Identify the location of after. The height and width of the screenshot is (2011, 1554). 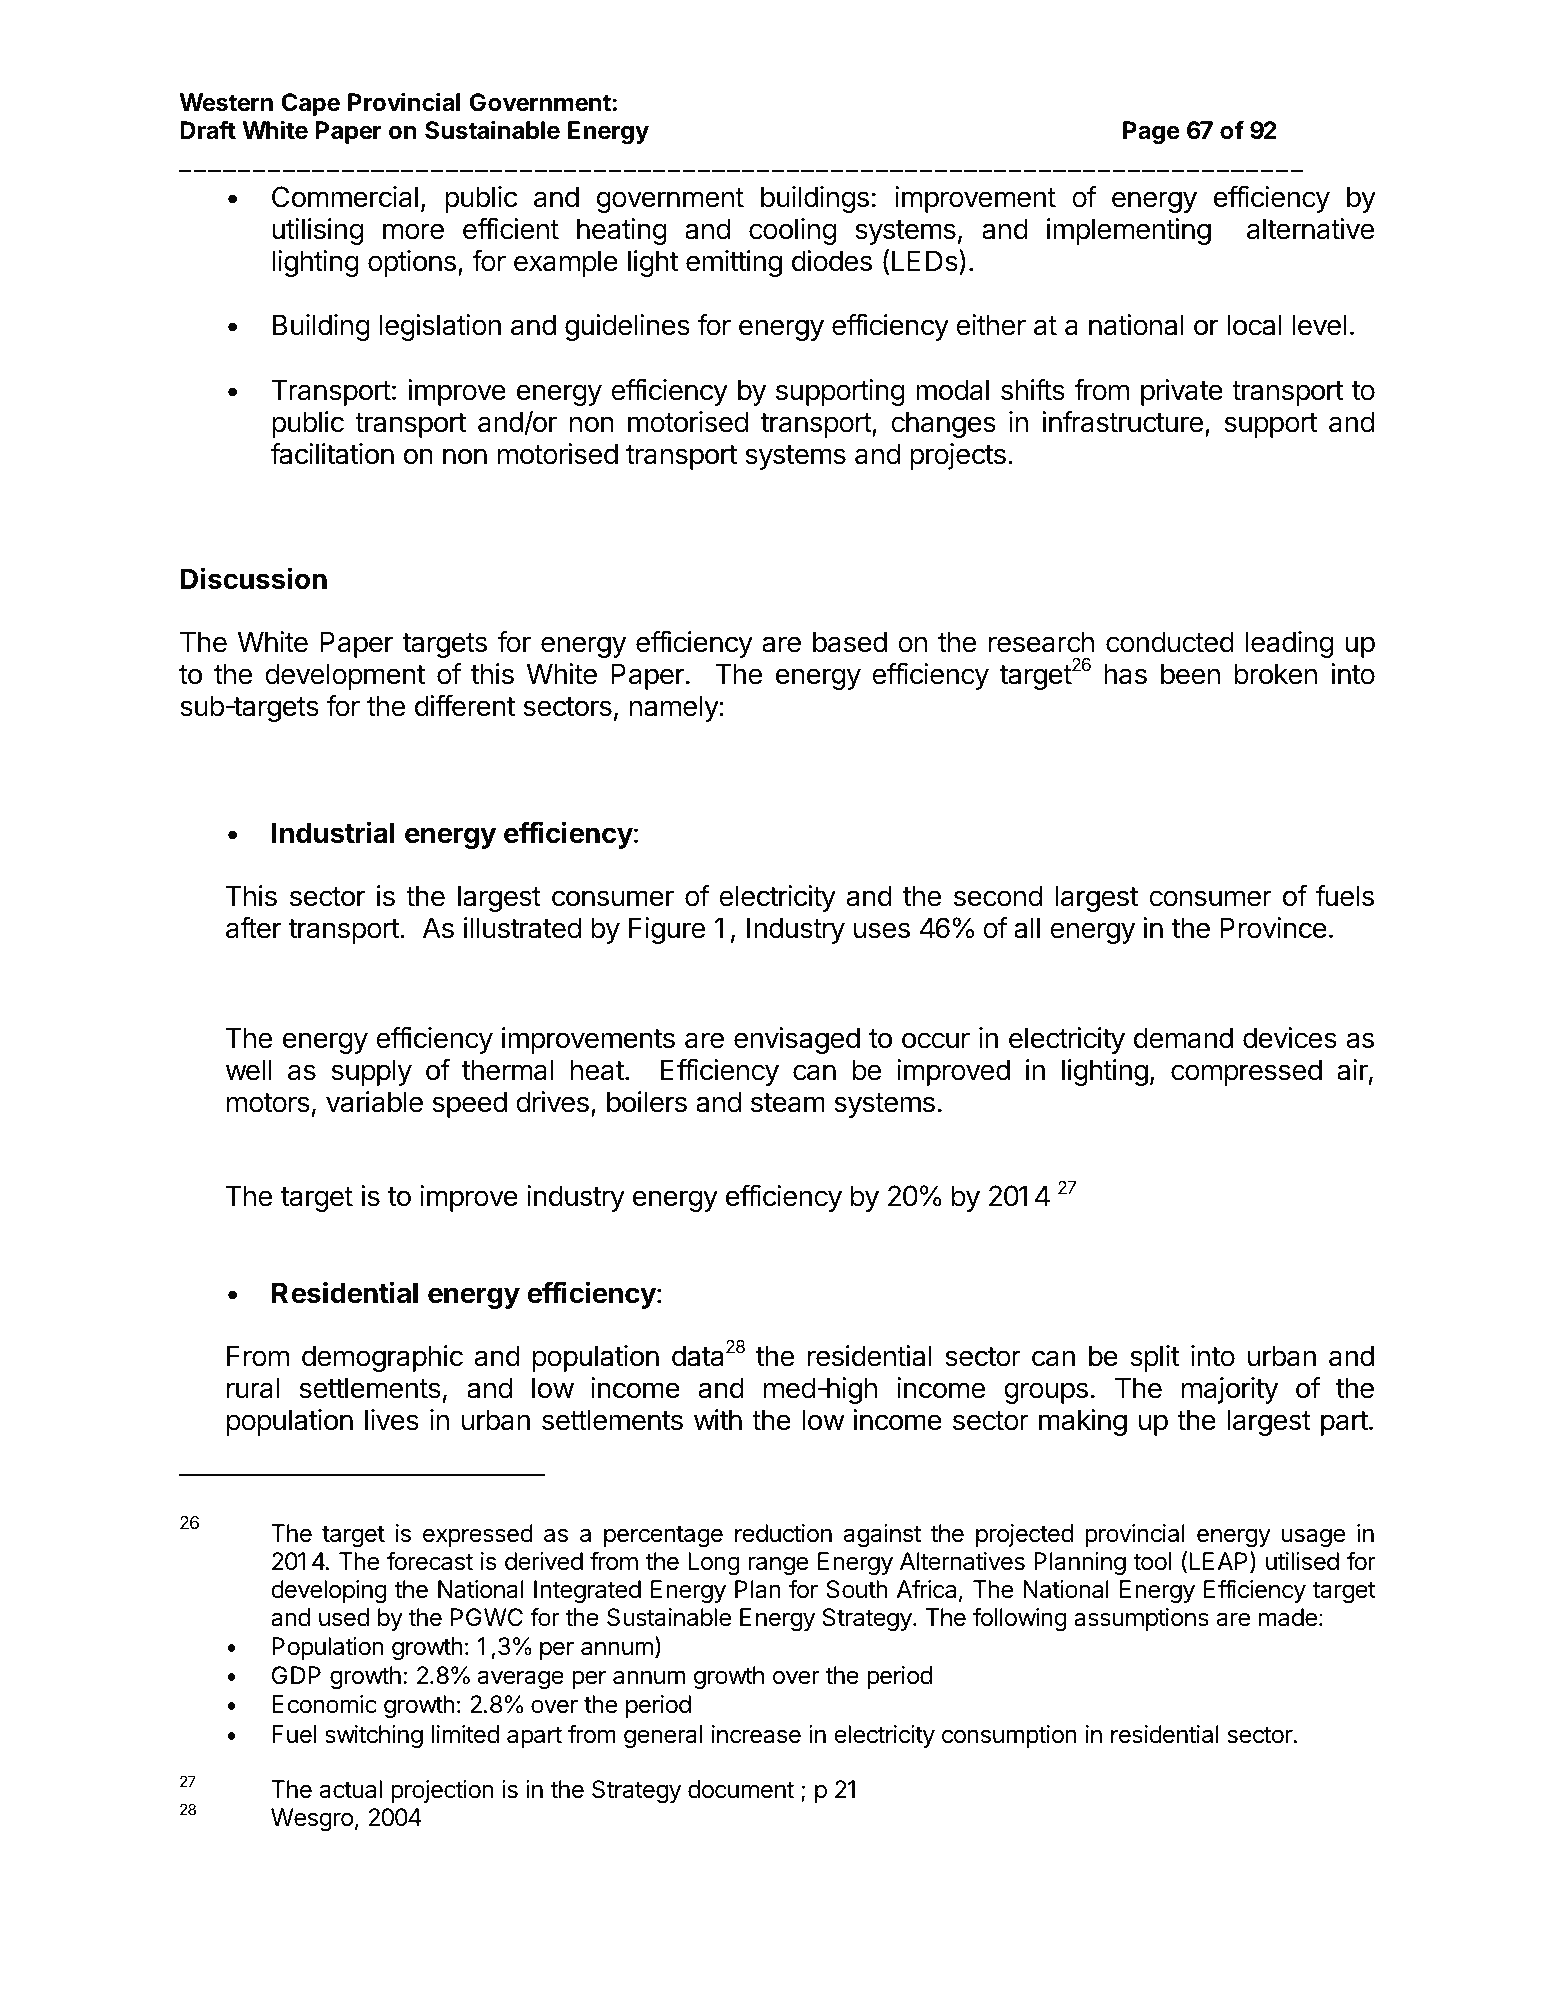
(253, 928).
